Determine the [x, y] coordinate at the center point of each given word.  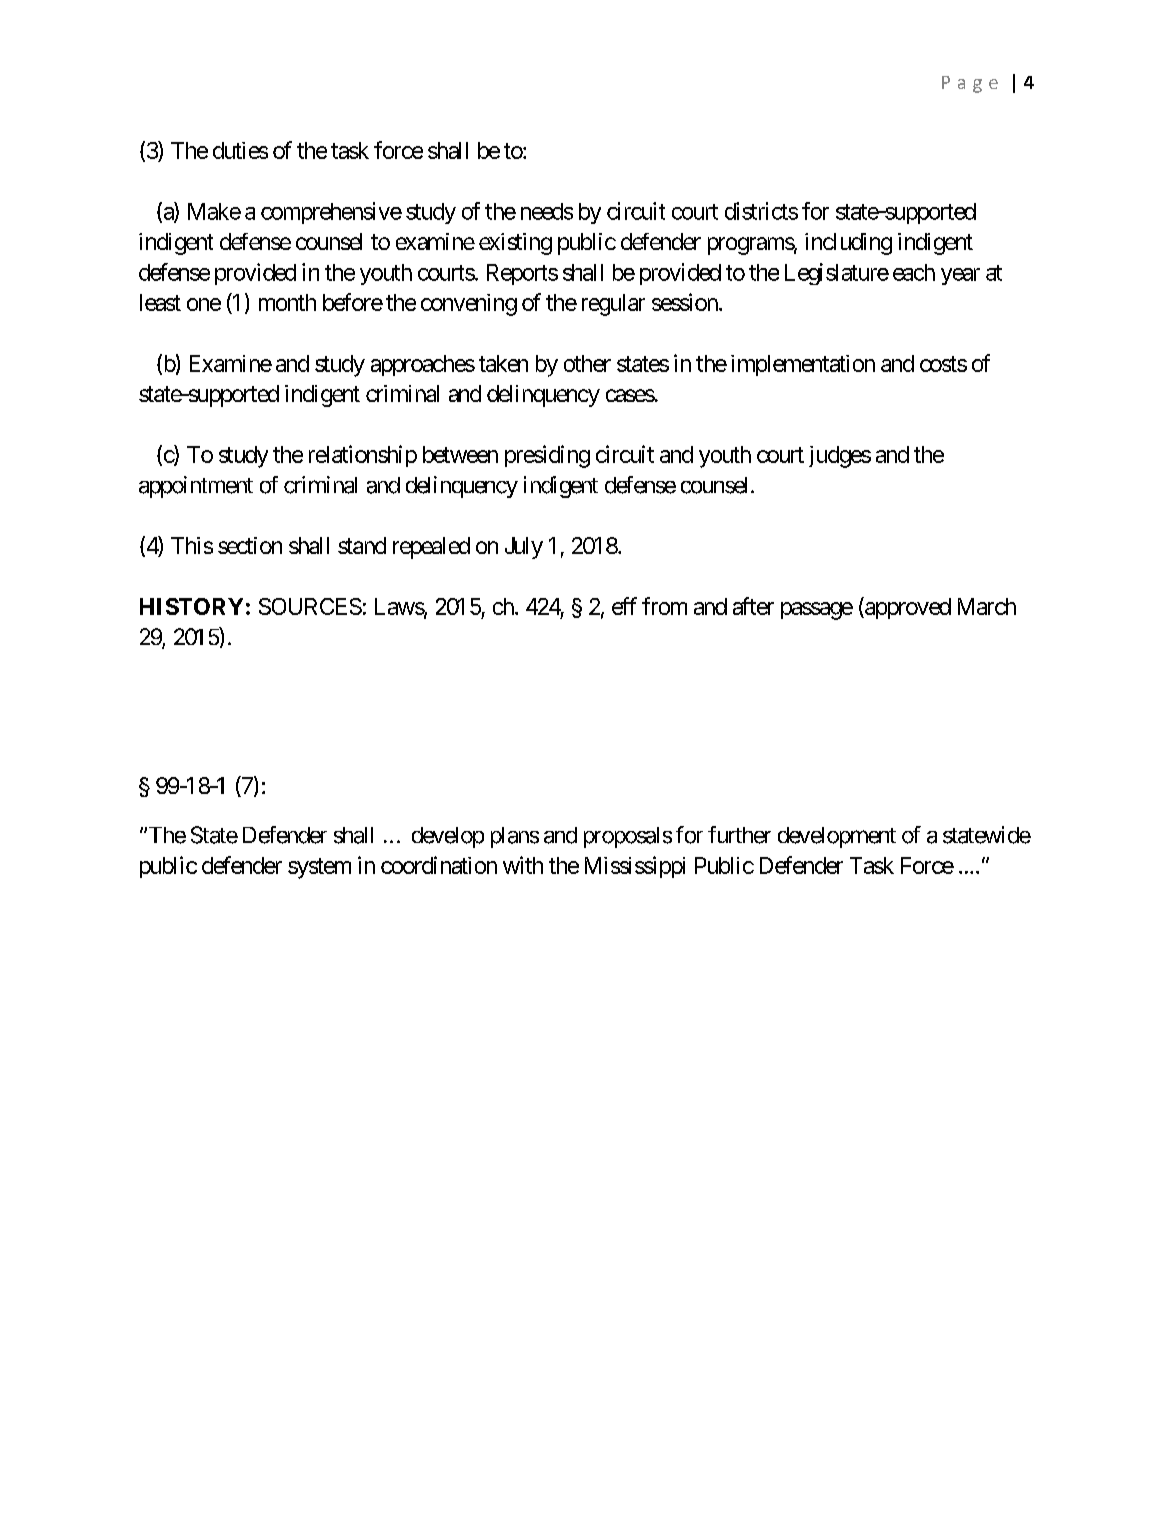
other [587, 363]
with [523, 865]
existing [515, 244]
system [319, 868]
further [739, 835]
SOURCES [310, 606]
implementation [803, 365]
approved [907, 608]
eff [624, 606]
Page [970, 84]
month [287, 302]
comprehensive [331, 213]
